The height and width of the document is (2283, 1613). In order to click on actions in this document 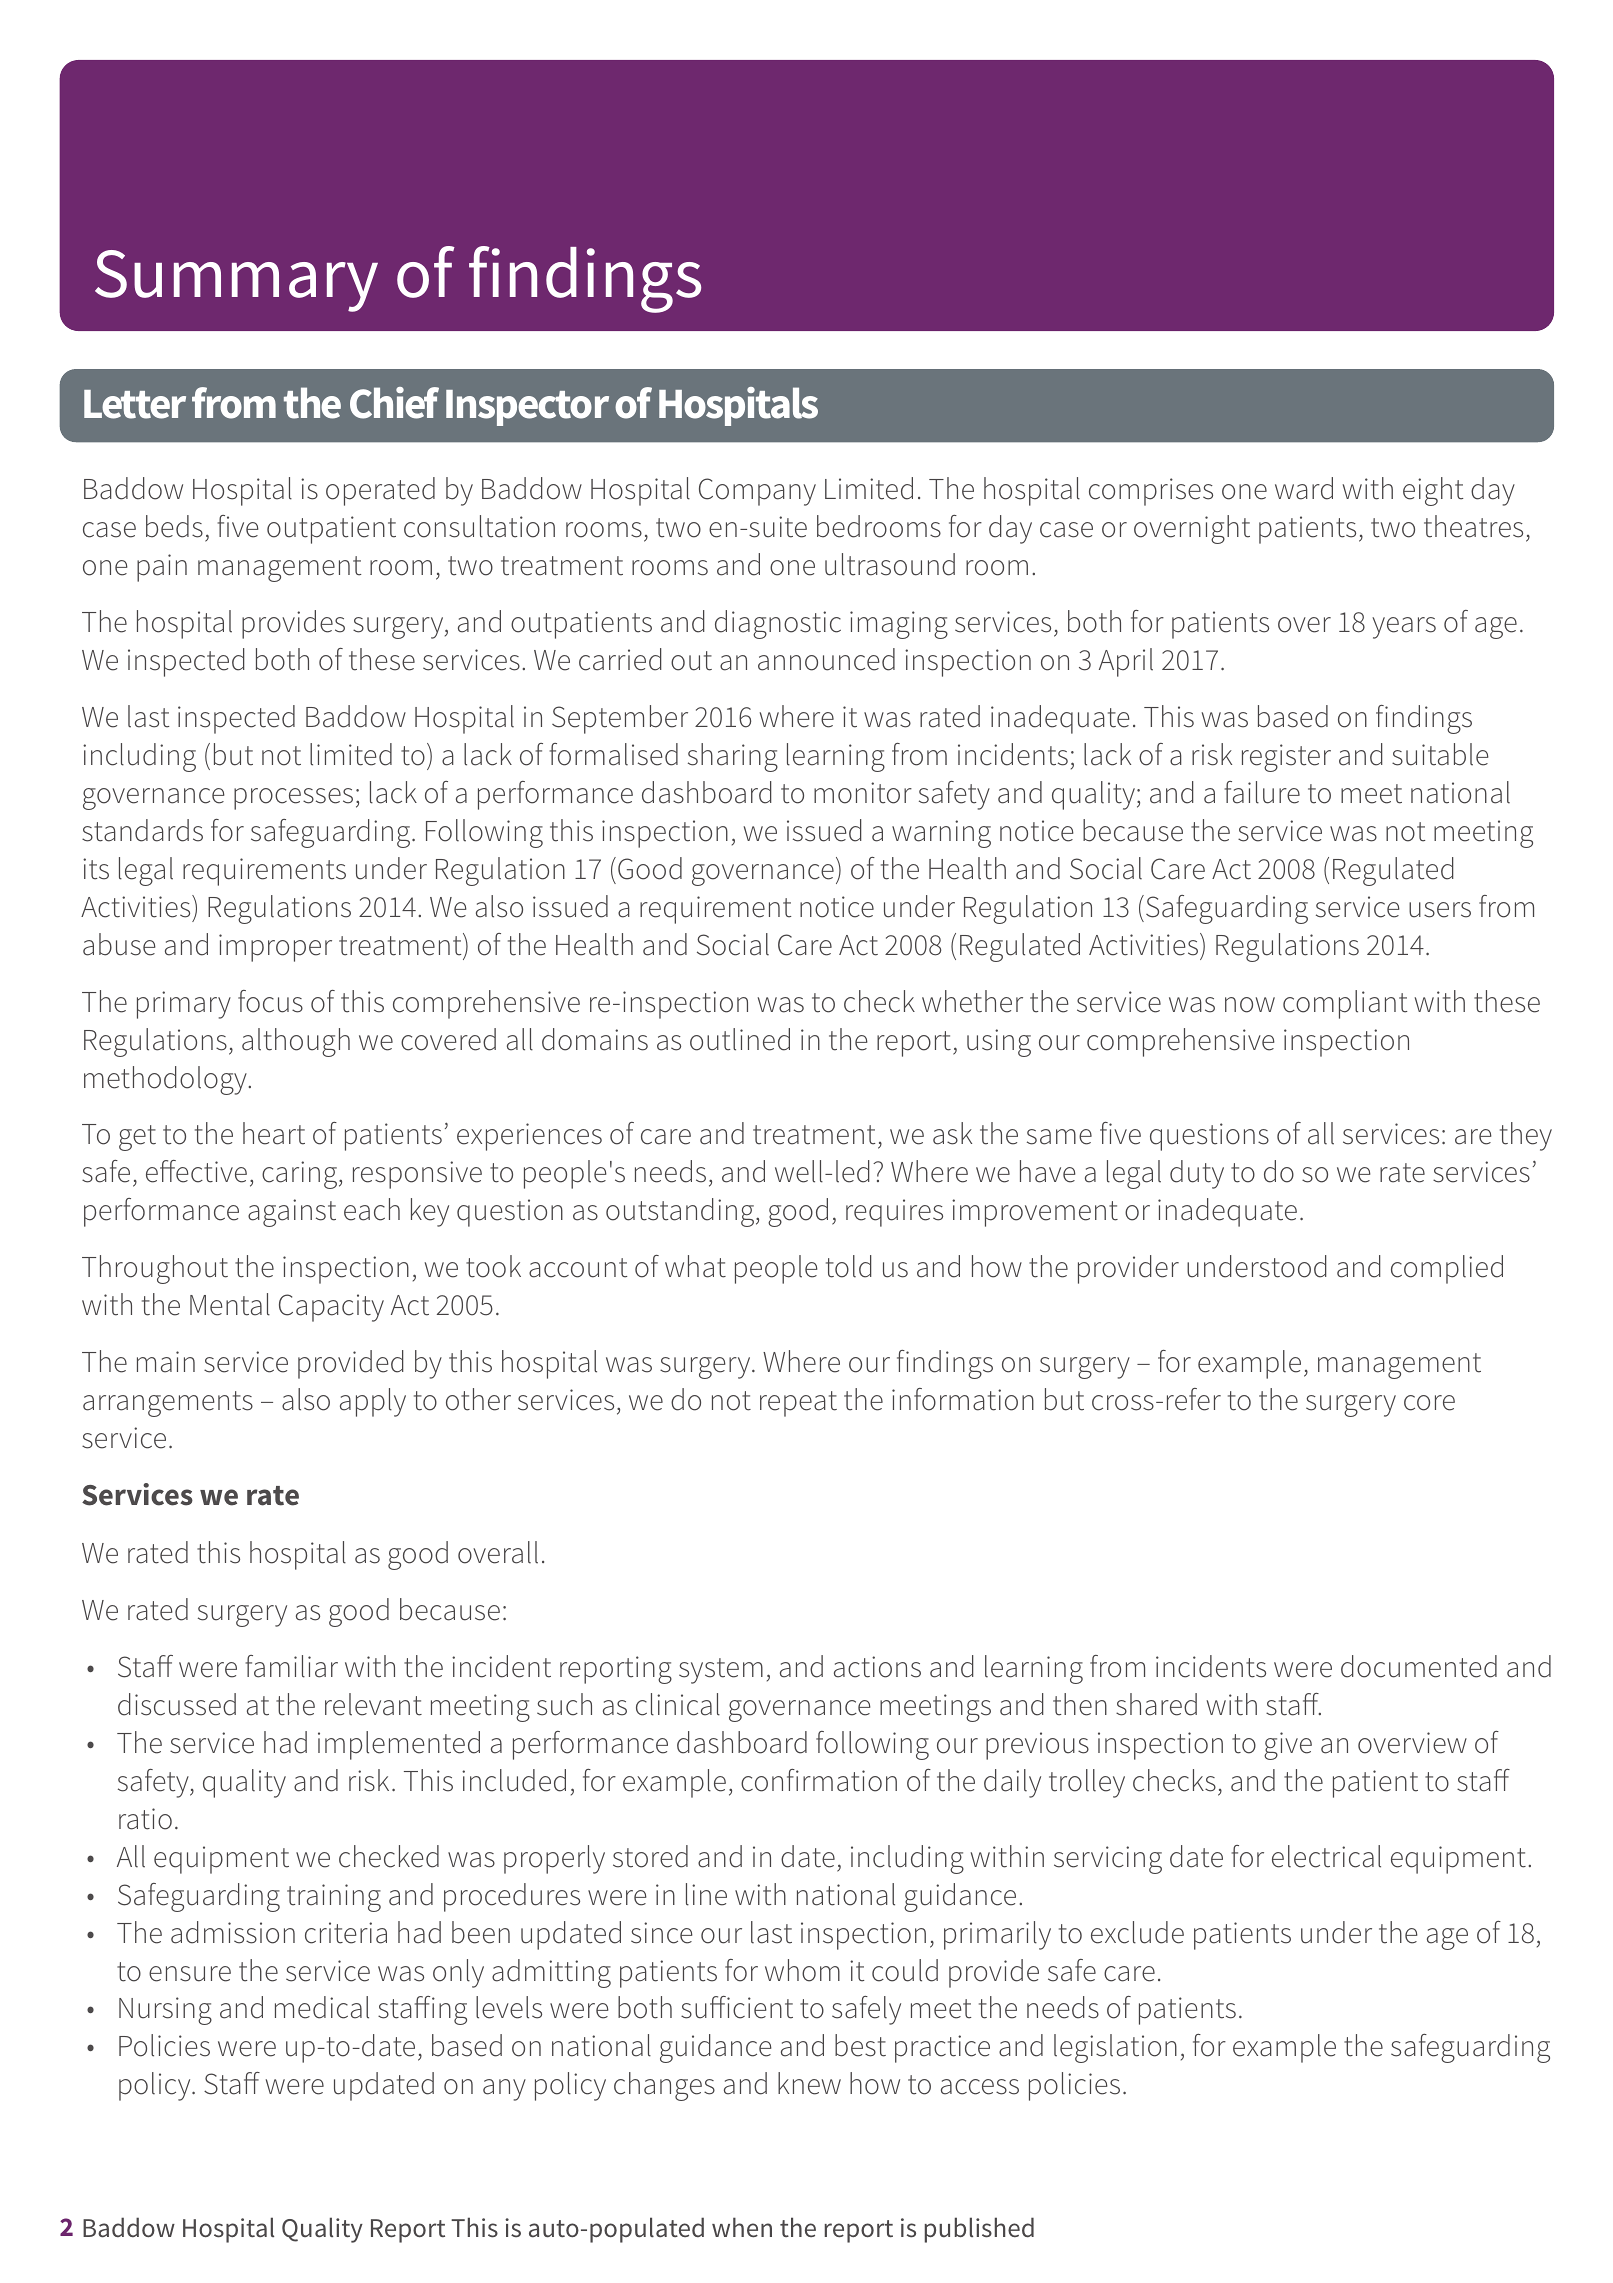, I will do `click(877, 1667)`.
